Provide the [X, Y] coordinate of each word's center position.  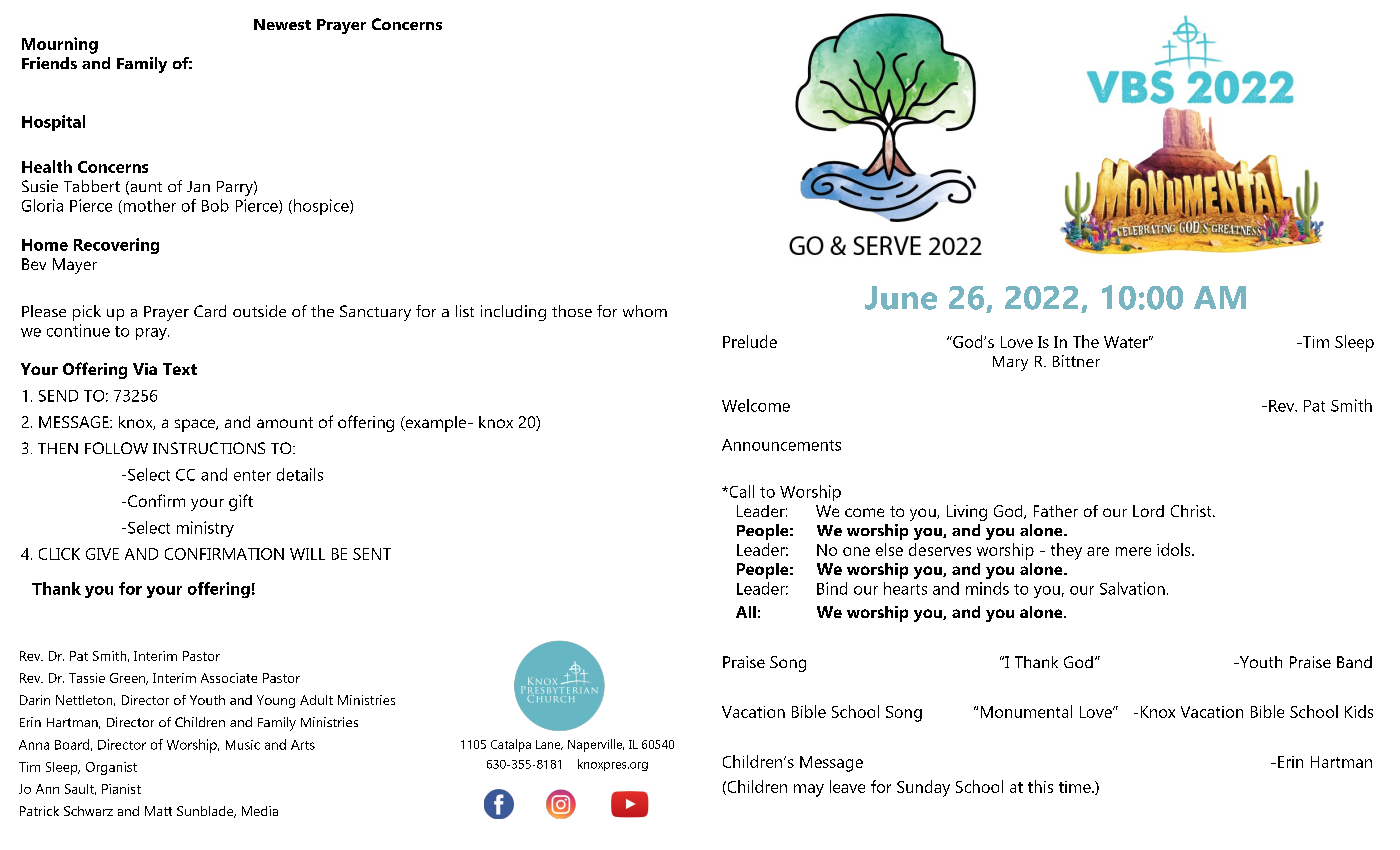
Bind [832, 588]
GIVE [102, 554]
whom [645, 311]
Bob [215, 205]
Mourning [60, 45]
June [901, 298]
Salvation [1132, 588]
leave [847, 786]
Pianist [121, 789]
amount [285, 422]
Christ [1192, 511]
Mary [1010, 363]
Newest [282, 24]
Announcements [781, 445]
